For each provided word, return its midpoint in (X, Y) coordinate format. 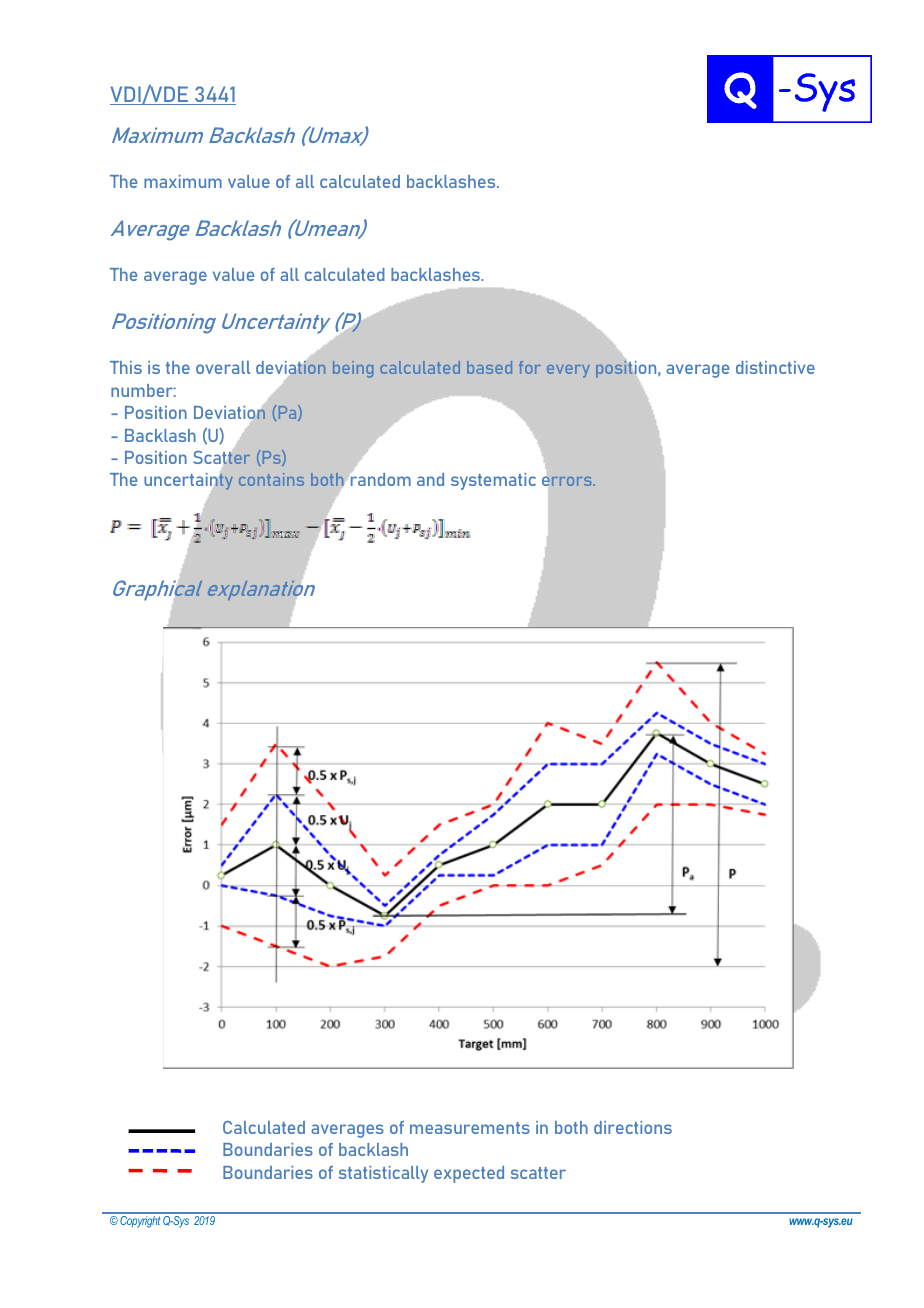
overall (223, 367)
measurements (470, 1128)
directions (633, 1127)
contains (271, 479)
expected (469, 1174)
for (530, 367)
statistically (383, 1174)
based (489, 367)
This (126, 367)
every (568, 371)
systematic (493, 481)
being (353, 369)
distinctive (775, 367)
